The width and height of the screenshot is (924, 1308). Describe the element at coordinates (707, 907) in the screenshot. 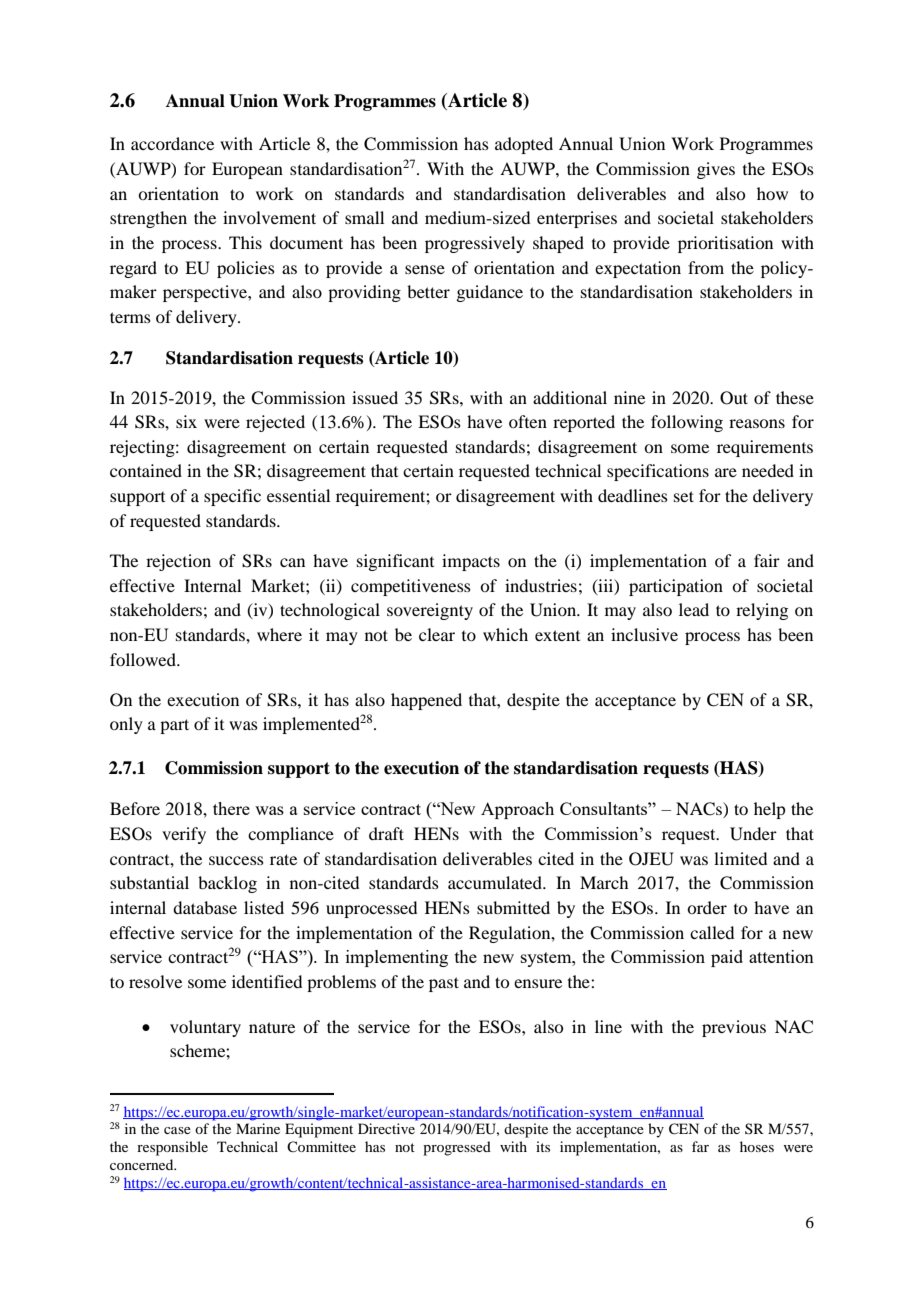

I see `order` at that location.
